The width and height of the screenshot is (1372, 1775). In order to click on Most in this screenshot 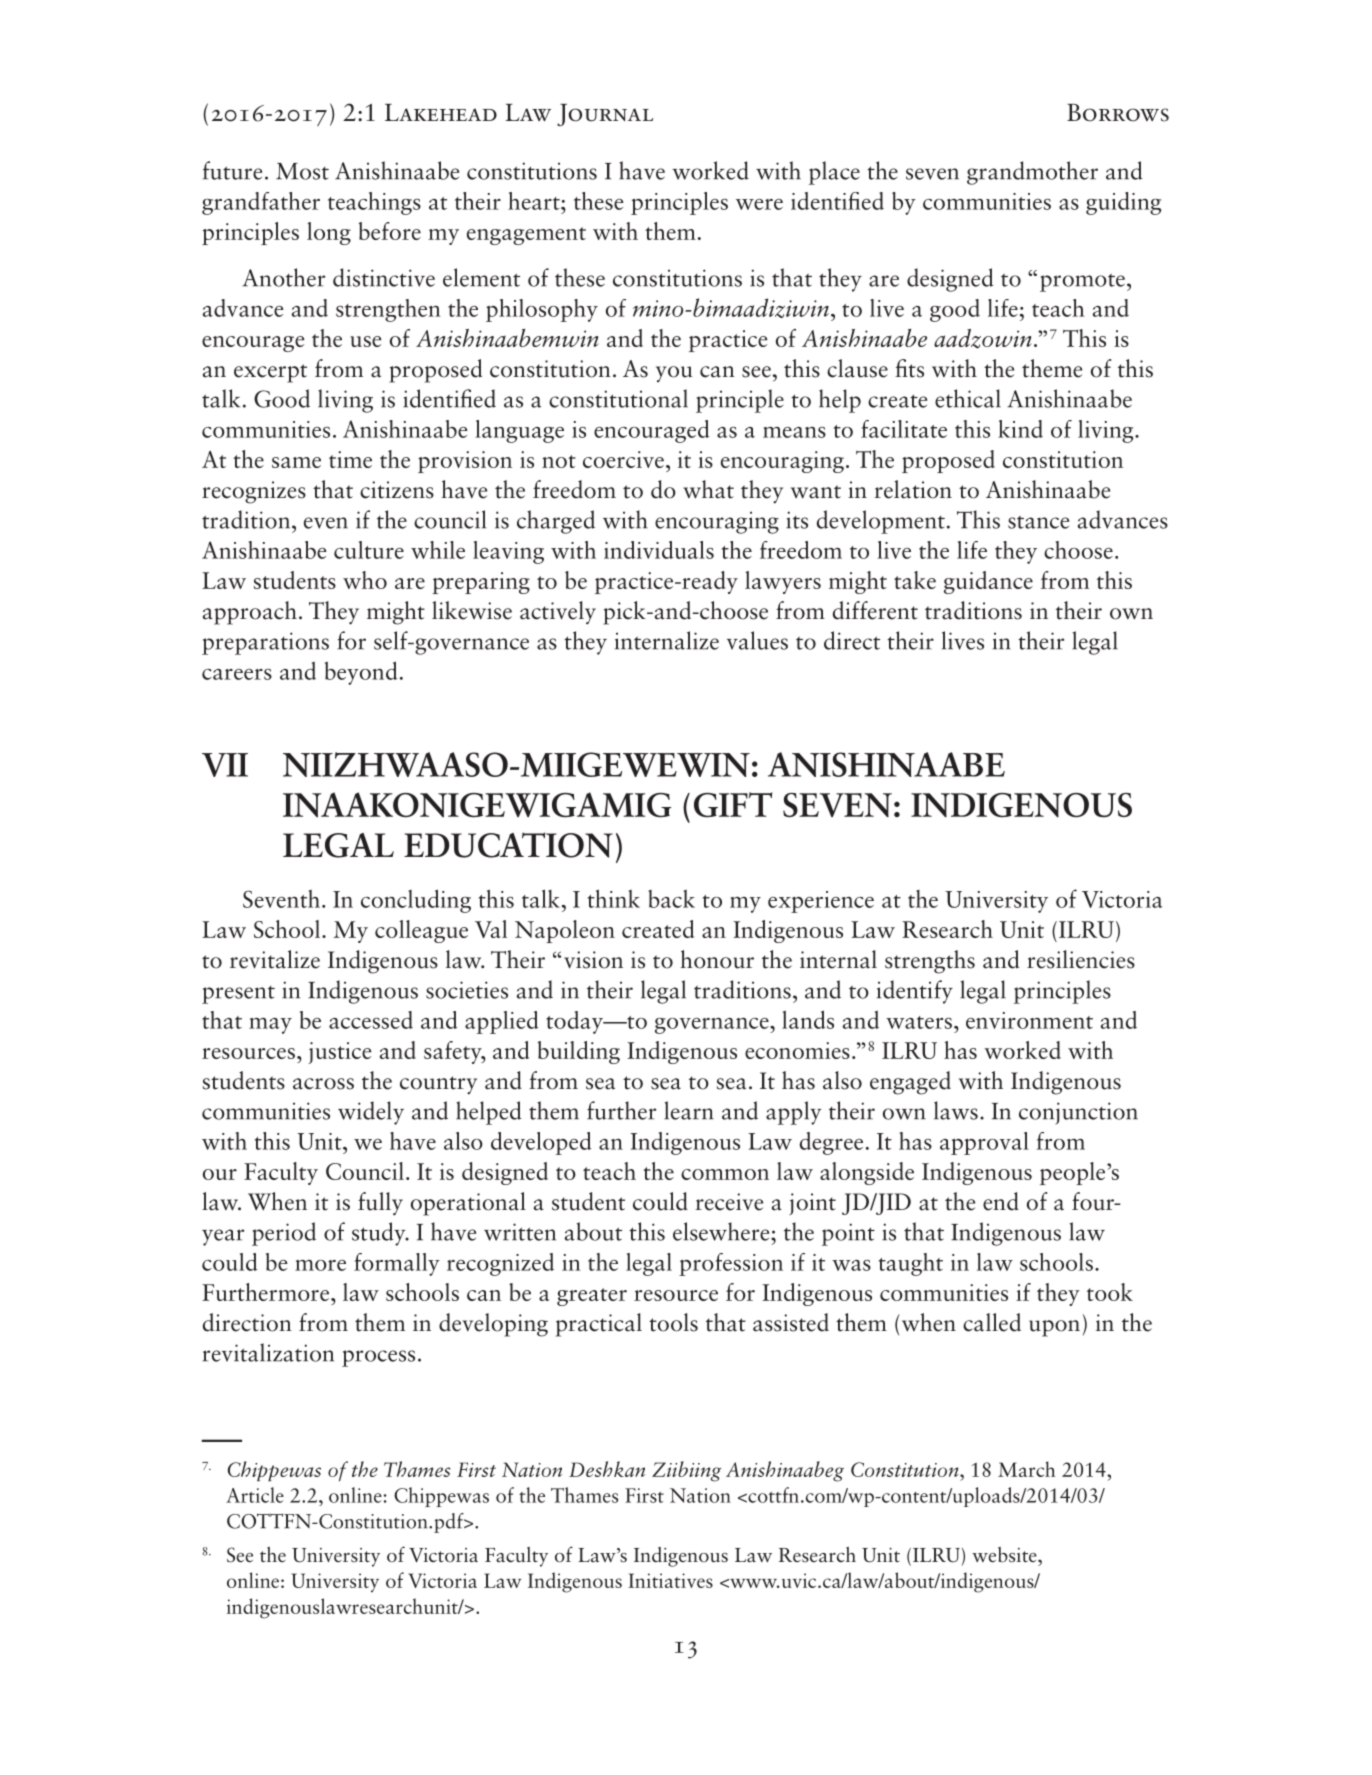, I will do `click(302, 171)`.
